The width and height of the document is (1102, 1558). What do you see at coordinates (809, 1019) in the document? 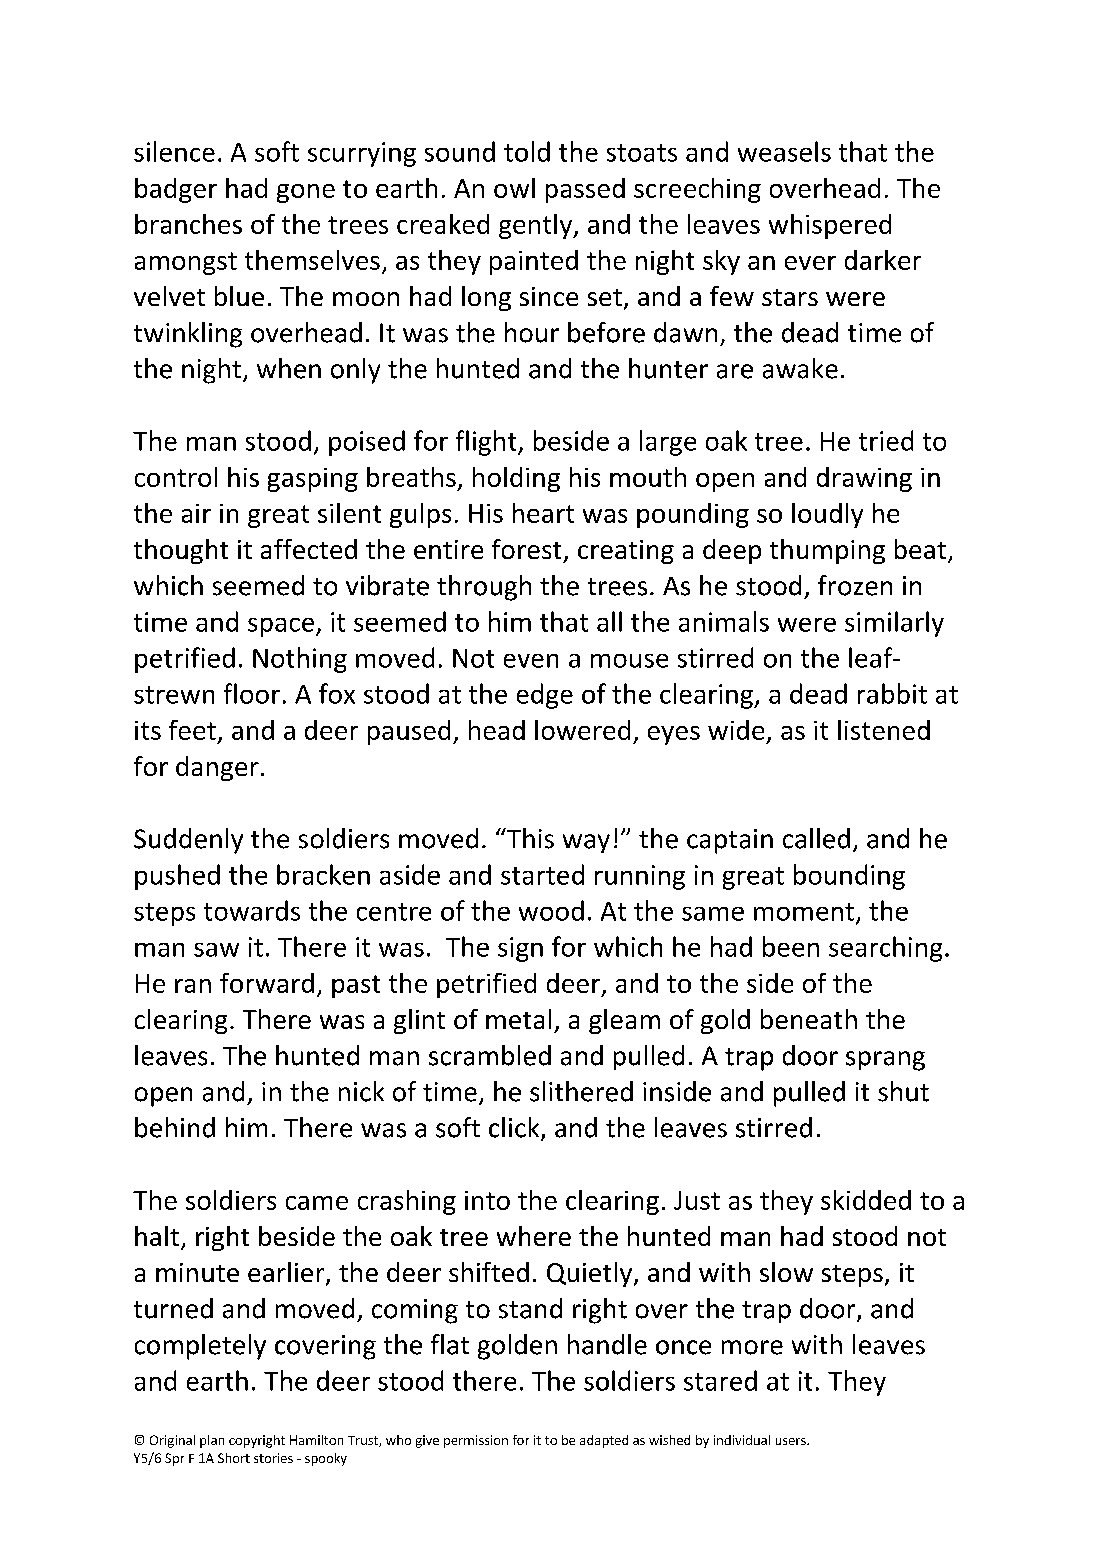
I see `beneath` at bounding box center [809, 1019].
